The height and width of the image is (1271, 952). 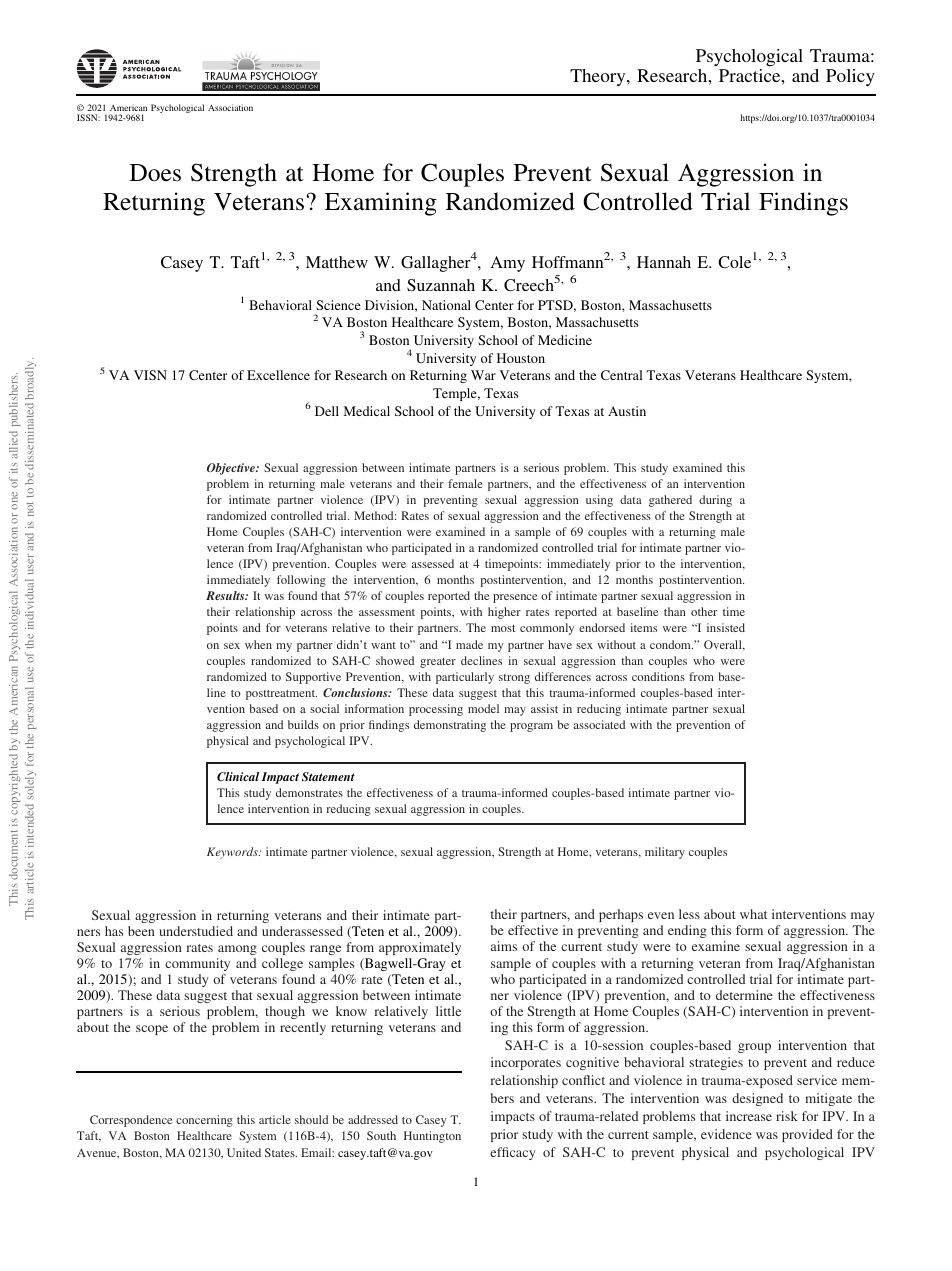 I want to click on concerning, so click(x=204, y=1121).
